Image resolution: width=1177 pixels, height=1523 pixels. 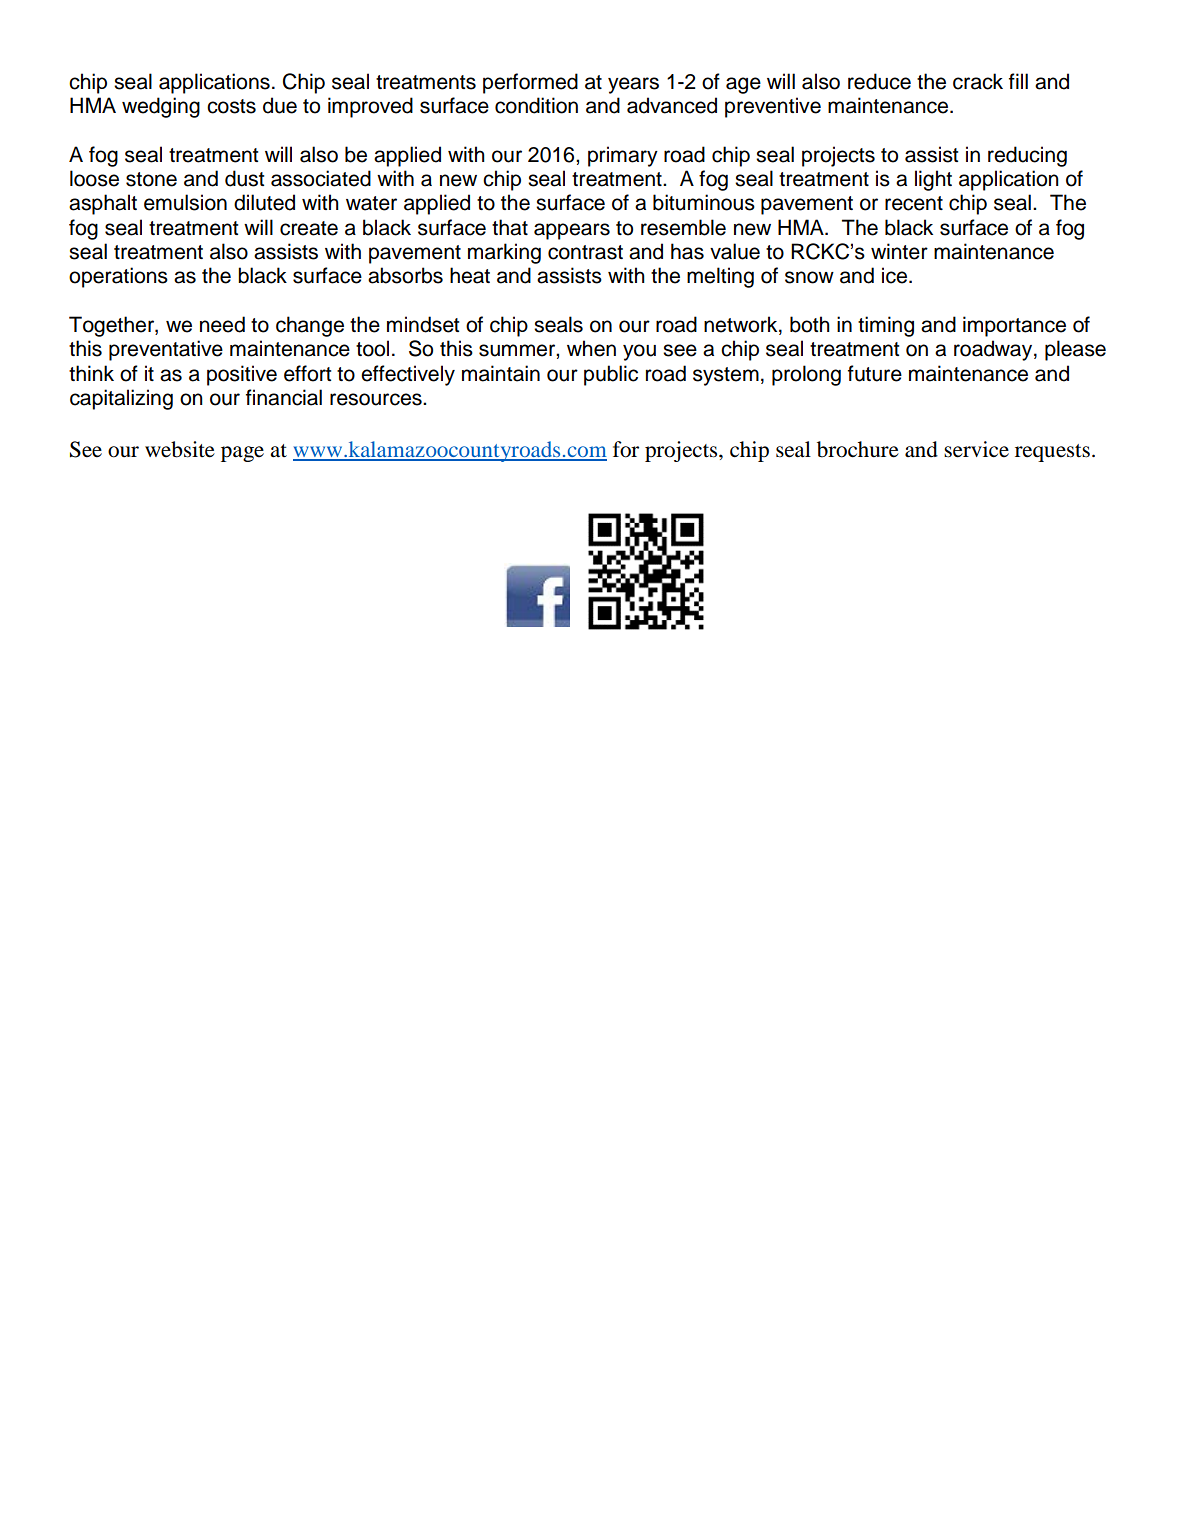 I want to click on years, so click(x=633, y=85).
